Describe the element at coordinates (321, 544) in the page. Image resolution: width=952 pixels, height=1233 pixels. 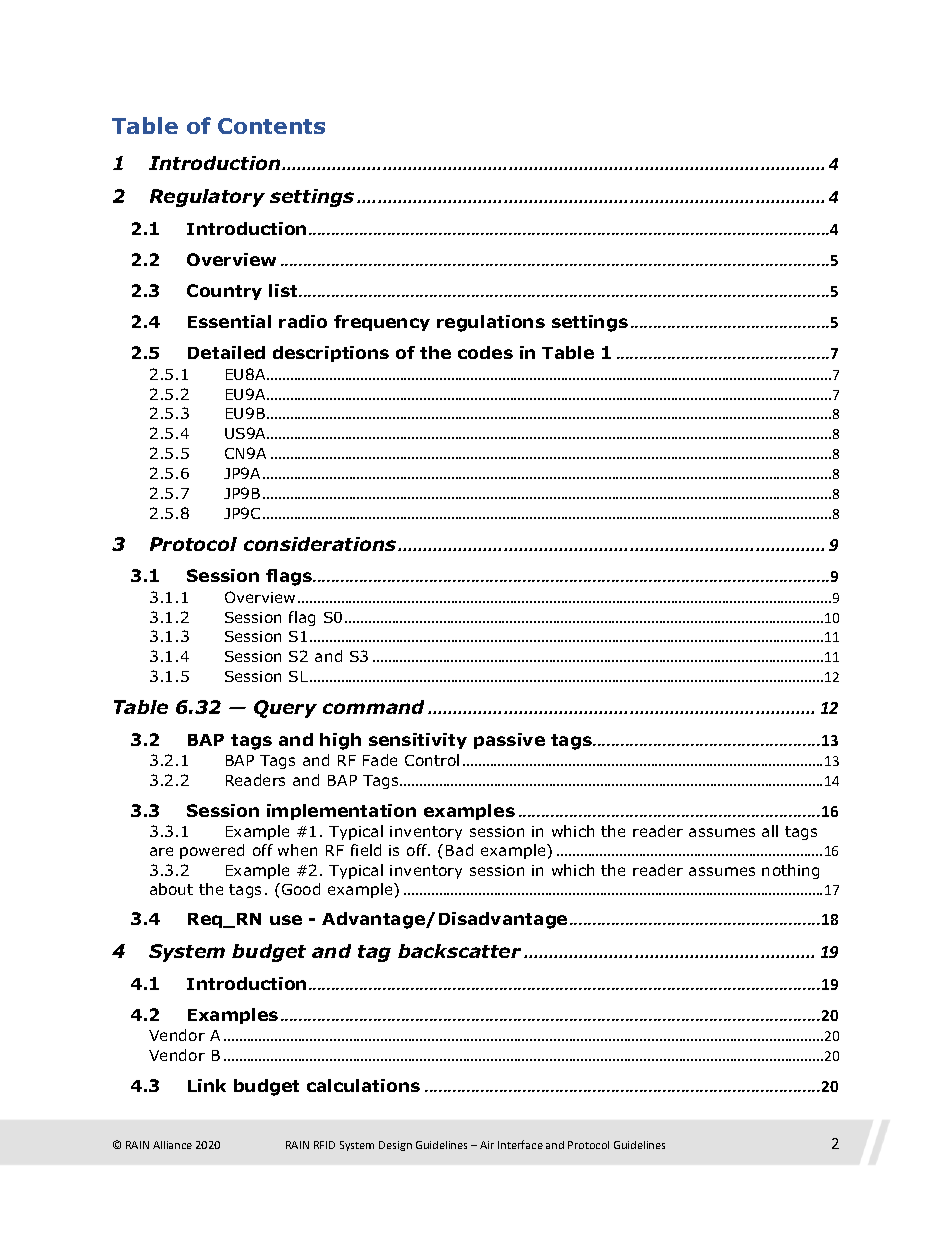
I see `considerations` at that location.
